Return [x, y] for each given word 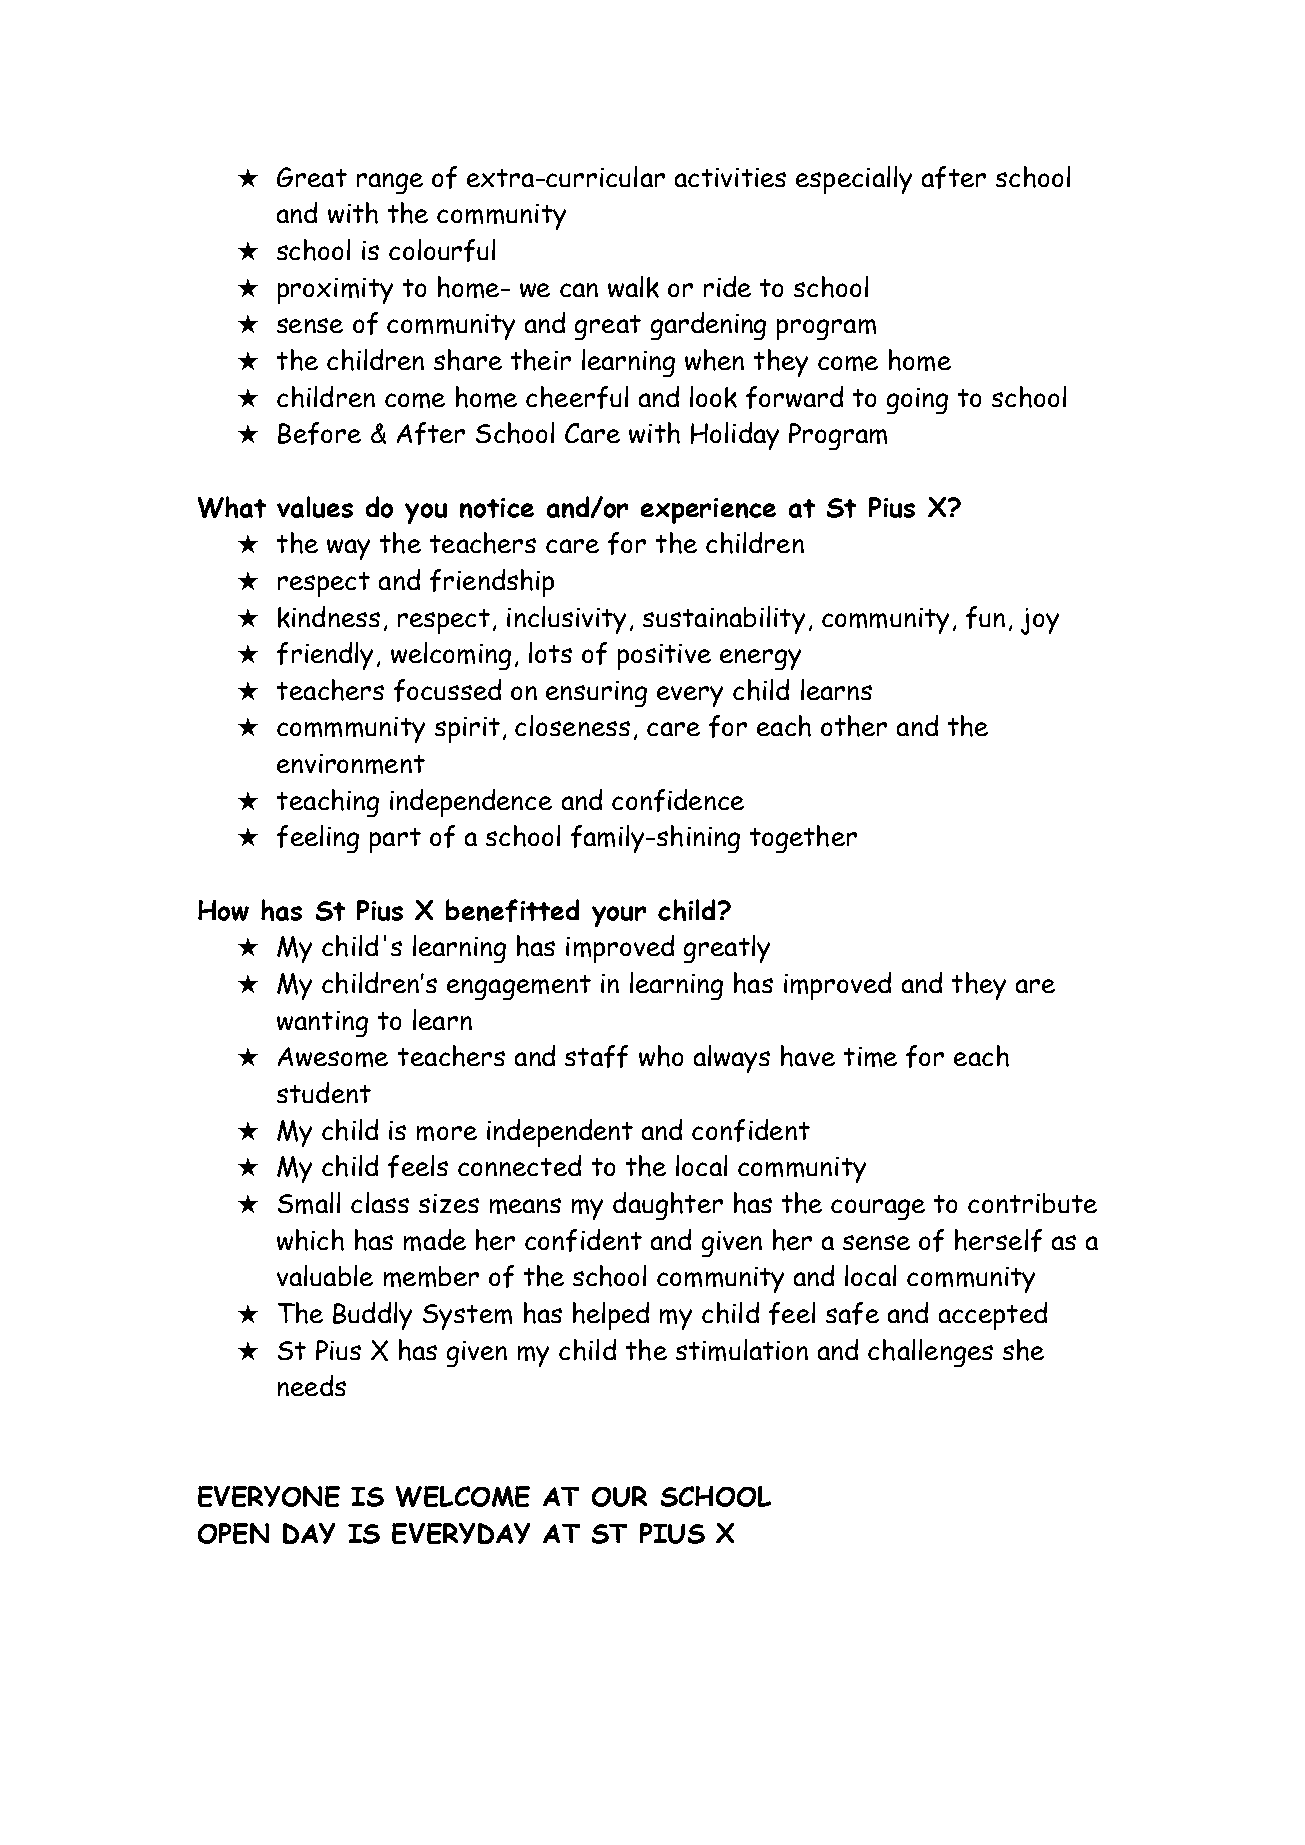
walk [633, 287]
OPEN [233, 1533]
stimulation [742, 1350]
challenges [930, 1353]
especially [854, 180]
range [390, 183]
